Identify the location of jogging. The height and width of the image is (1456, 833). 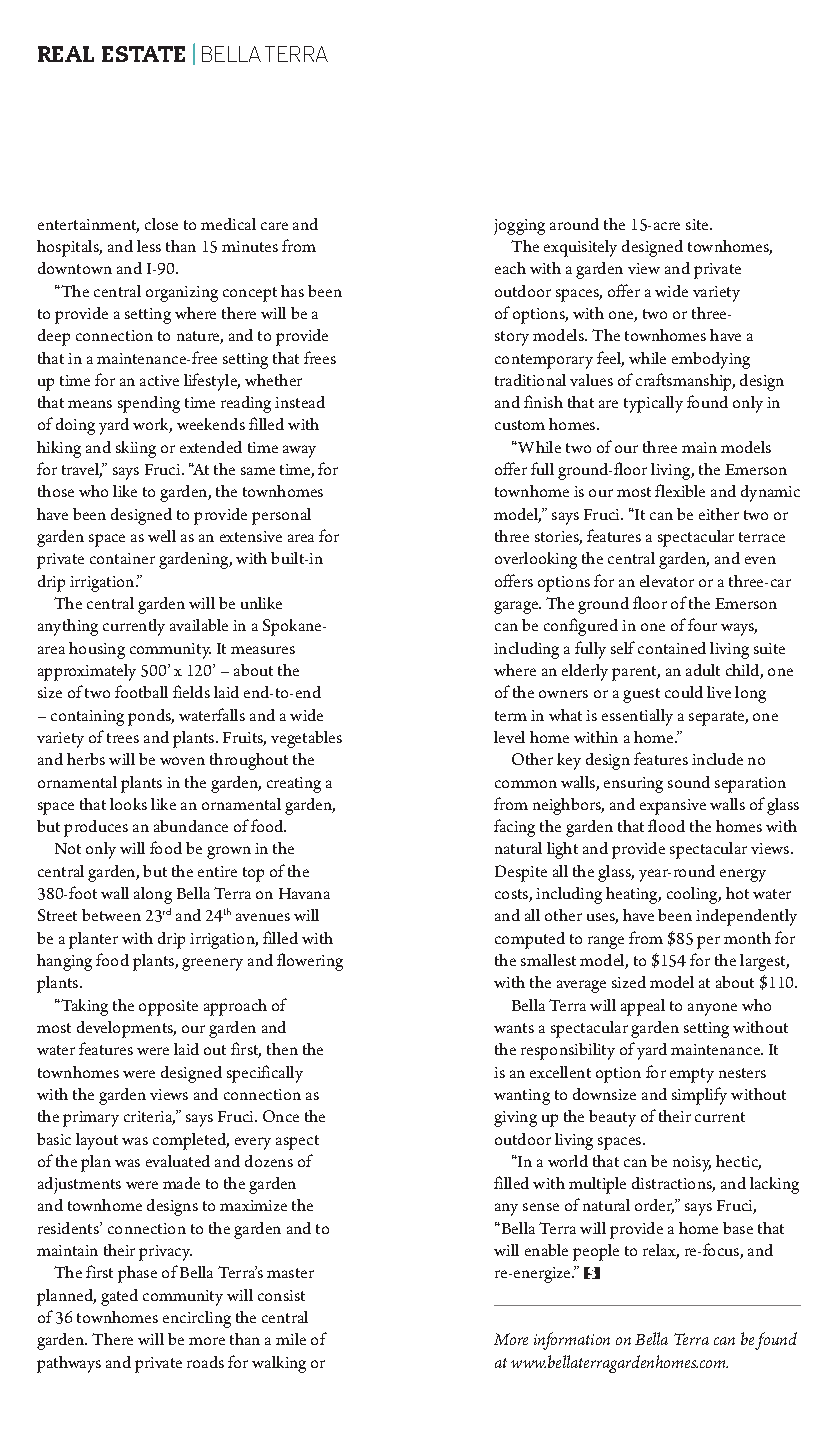
(519, 227).
